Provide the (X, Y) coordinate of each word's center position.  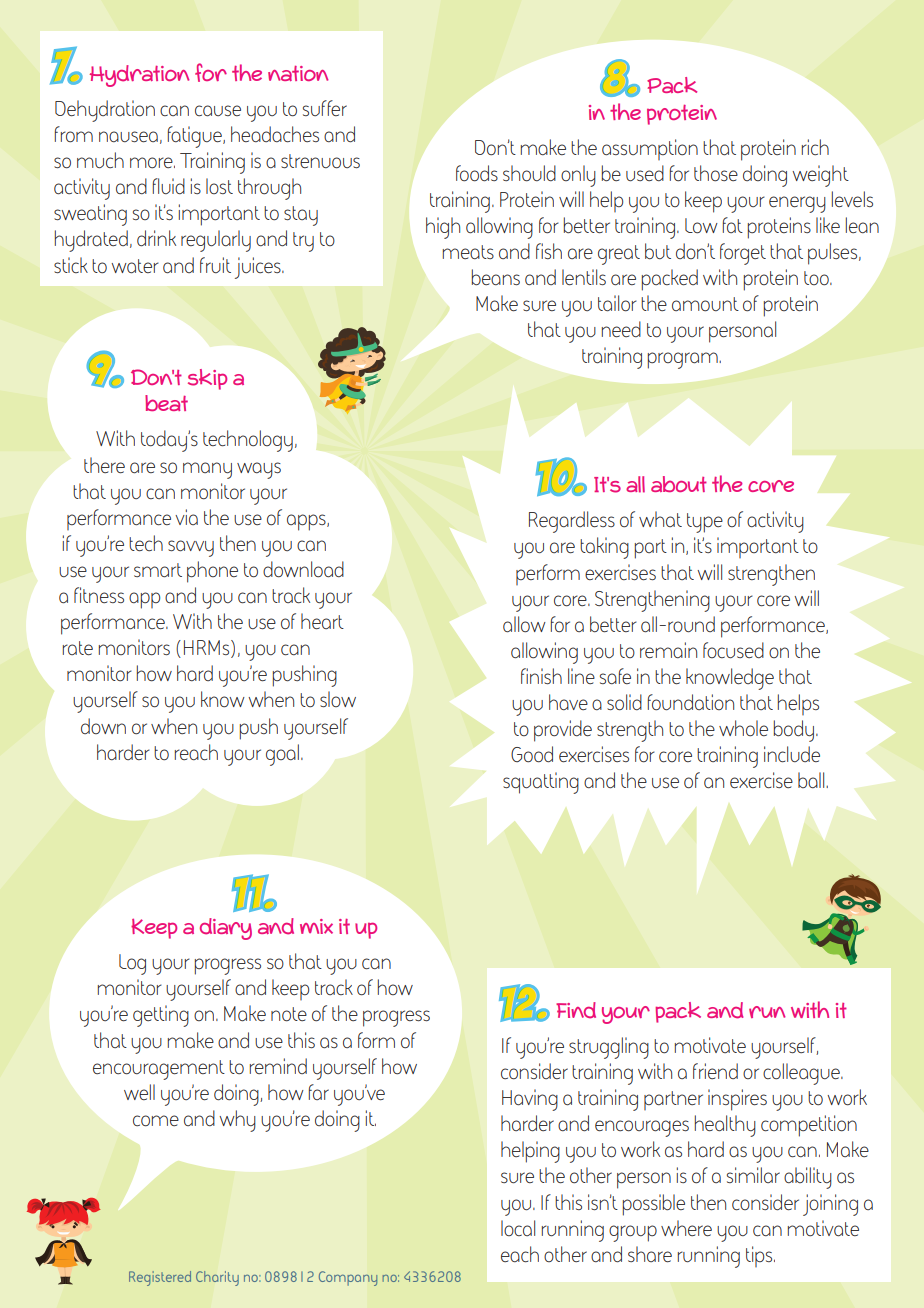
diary (226, 929)
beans (496, 277)
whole (743, 728)
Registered (160, 1278)
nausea (128, 137)
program (684, 360)
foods (477, 173)
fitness (99, 595)
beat (166, 403)
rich (815, 147)
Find (576, 1010)
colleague (802, 1074)
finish (541, 676)
